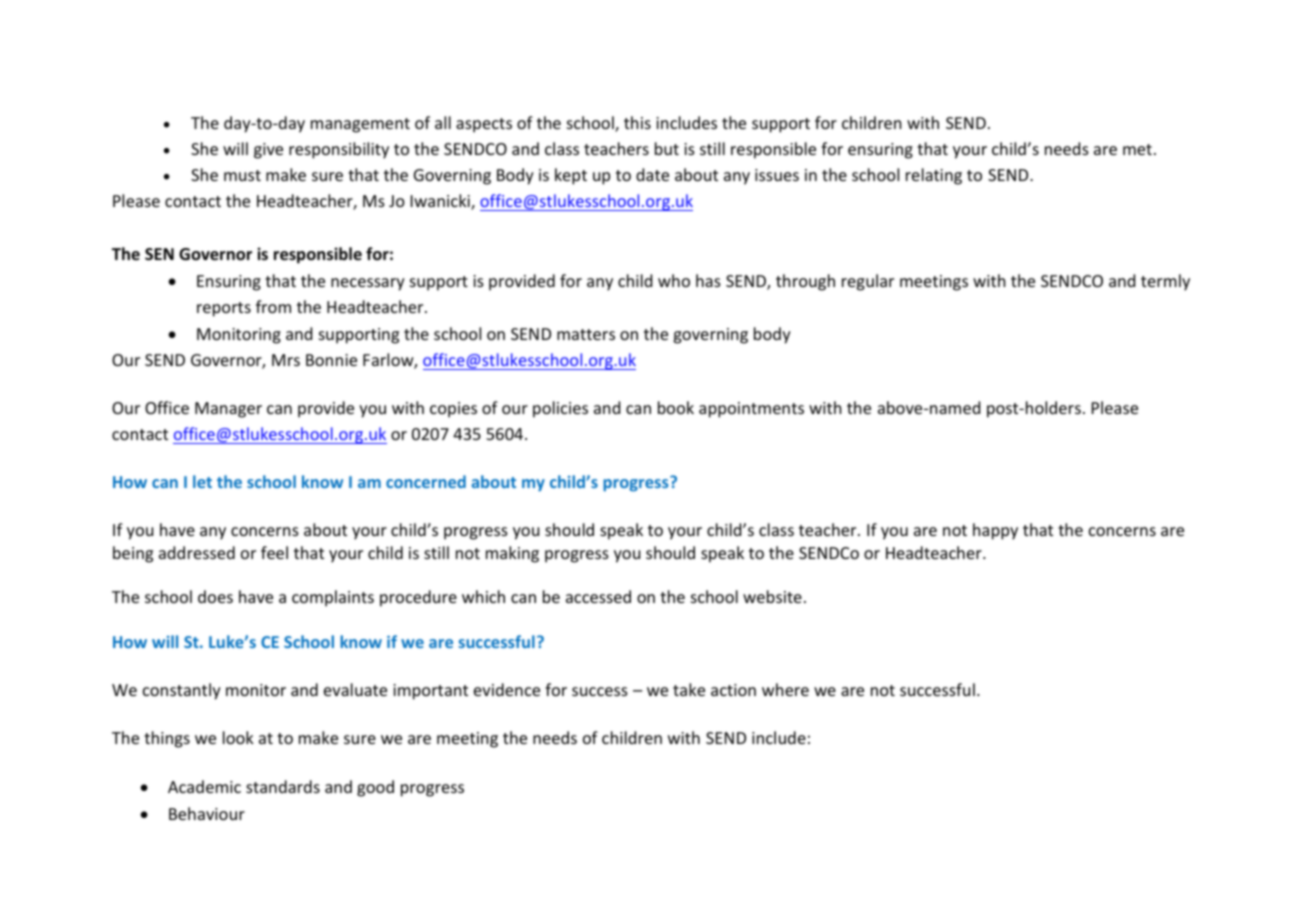 This image has height=924, width=1308. I want to click on standards, so click(283, 786).
